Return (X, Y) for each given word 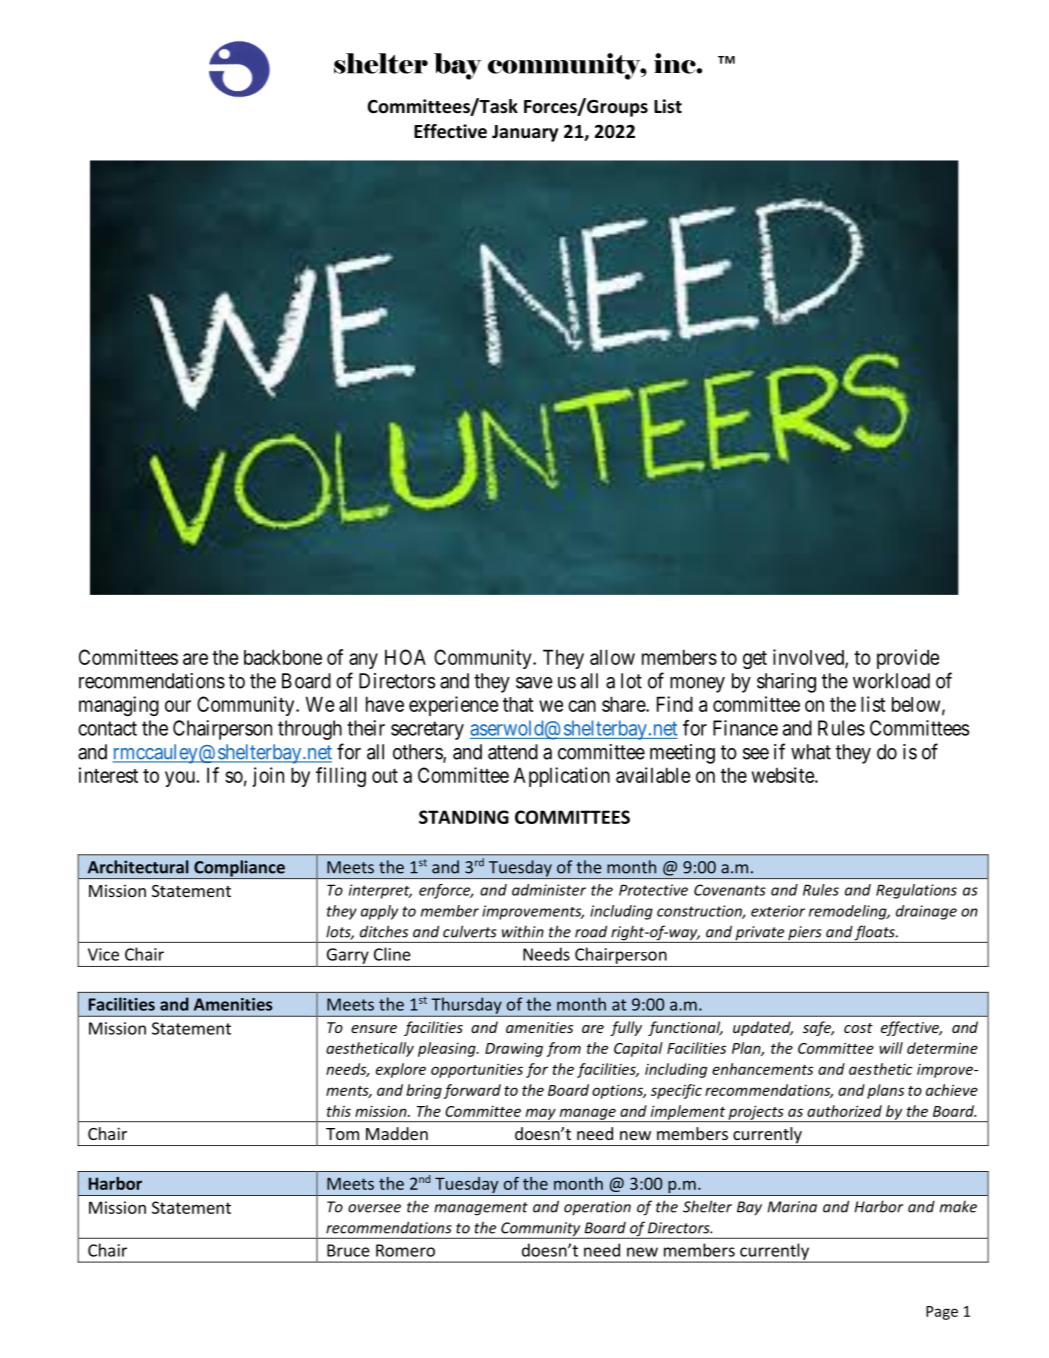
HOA (405, 657)
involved (809, 658)
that (518, 704)
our (178, 706)
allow (612, 657)
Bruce (348, 1250)
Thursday (466, 1005)
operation (597, 1208)
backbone (283, 657)
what (811, 752)
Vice (103, 954)
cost (858, 1028)
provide (908, 659)
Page (942, 1313)
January (525, 133)
